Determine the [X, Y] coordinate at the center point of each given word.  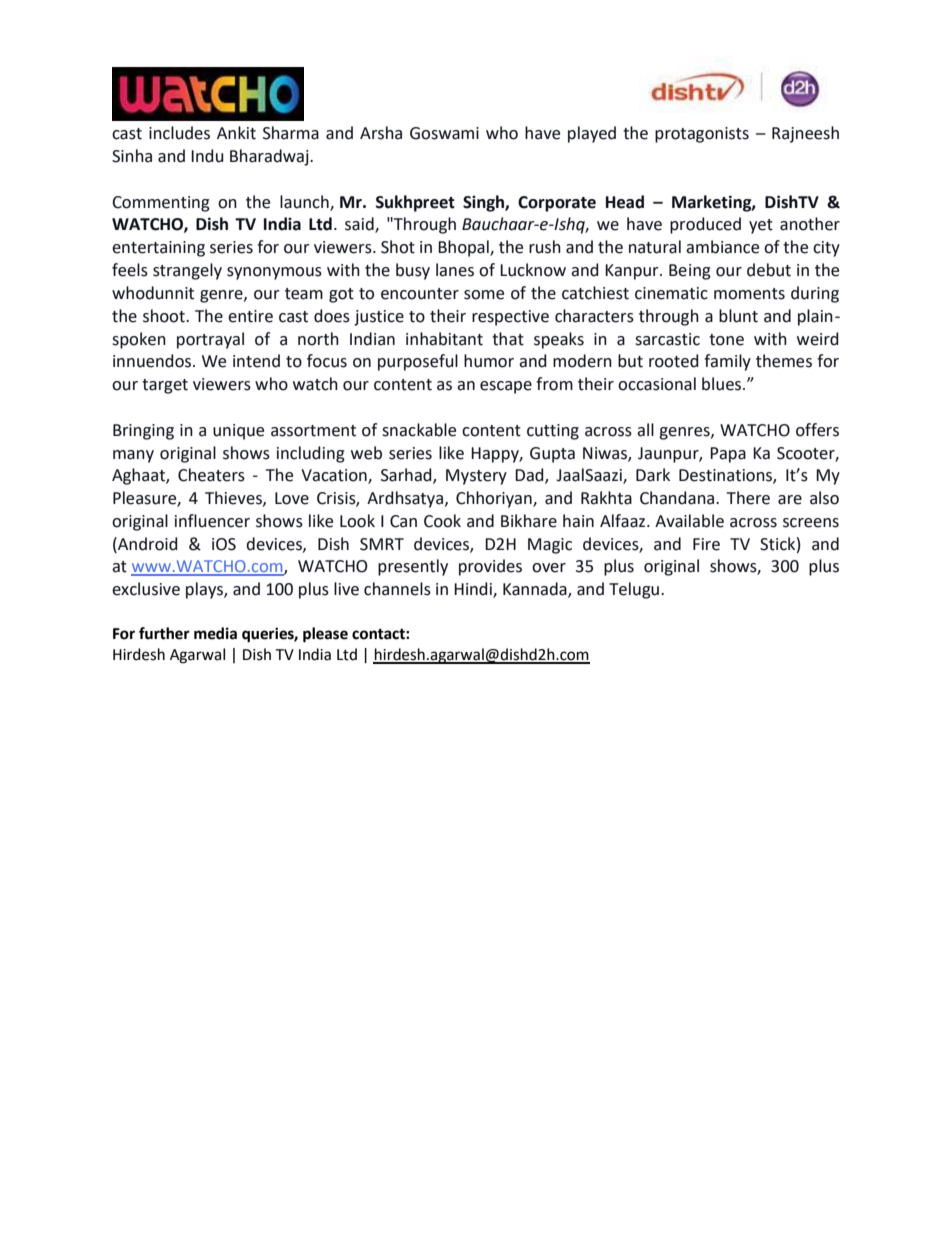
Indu [207, 156]
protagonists [702, 135]
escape [506, 387]
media [215, 633]
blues [723, 384]
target [165, 386]
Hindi [474, 590]
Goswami [444, 133]
